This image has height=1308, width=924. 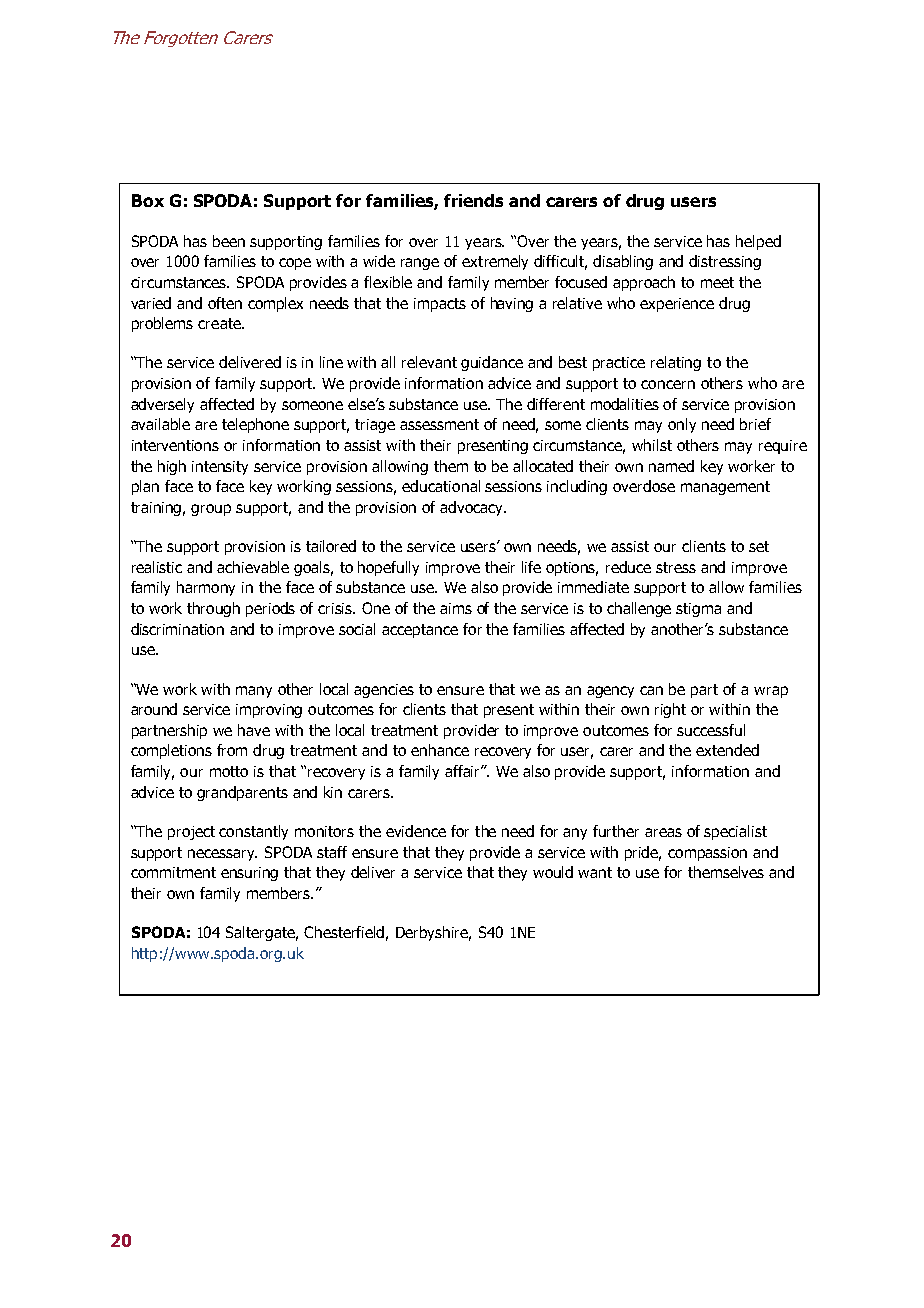 I want to click on been, so click(x=229, y=241).
